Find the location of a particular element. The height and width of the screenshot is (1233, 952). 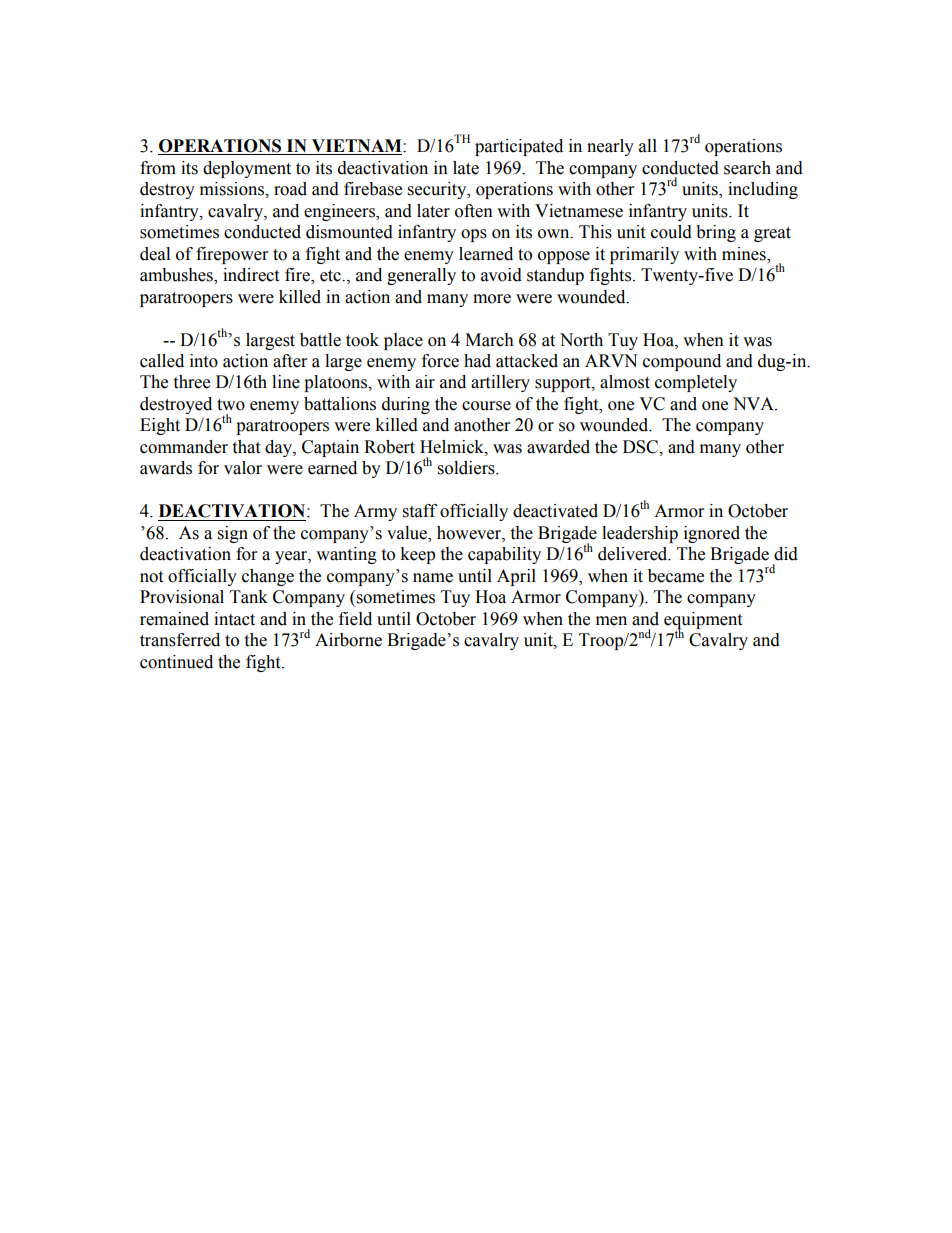

transferred is located at coordinates (180, 640).
